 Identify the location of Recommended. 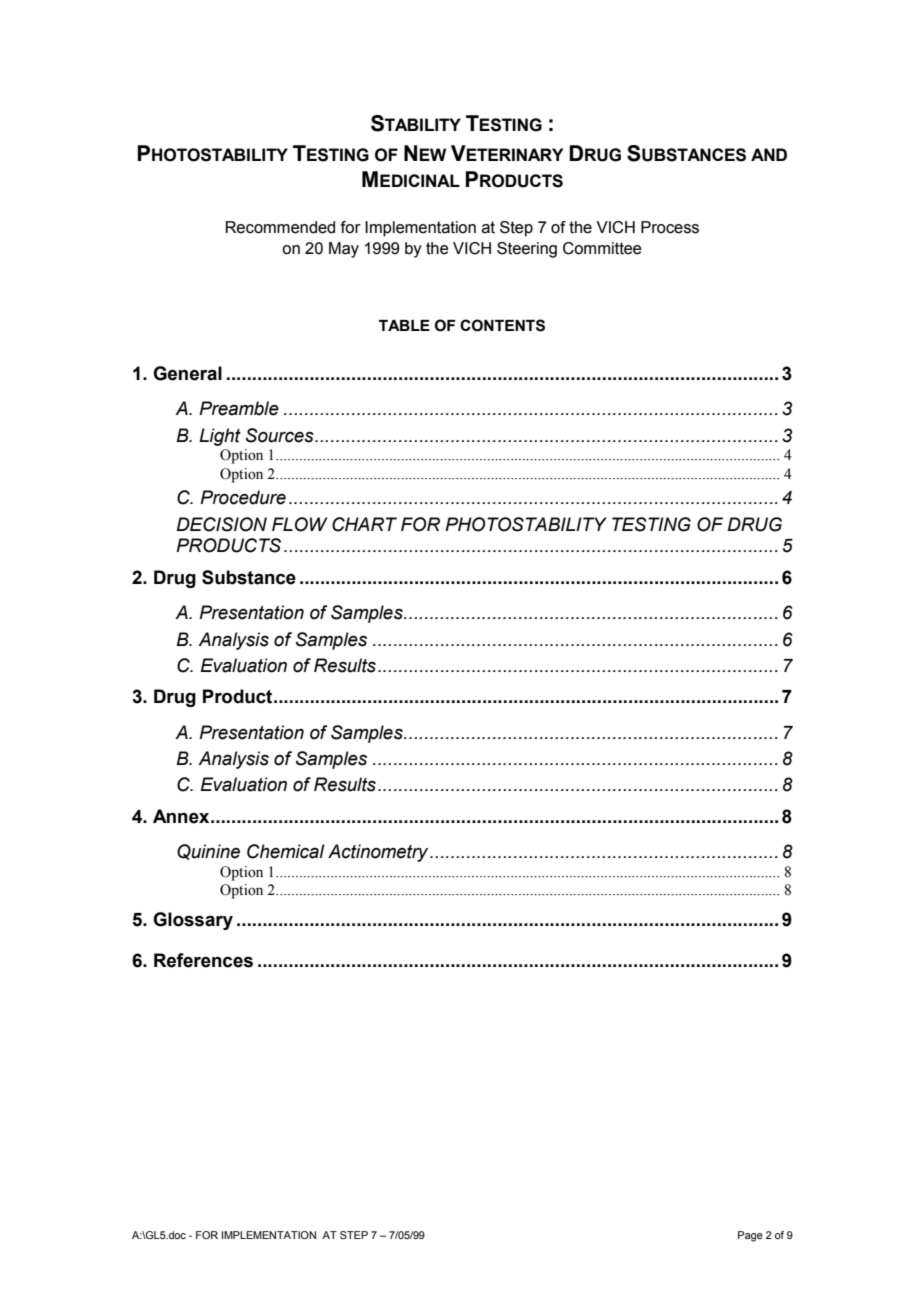
(280, 227).
